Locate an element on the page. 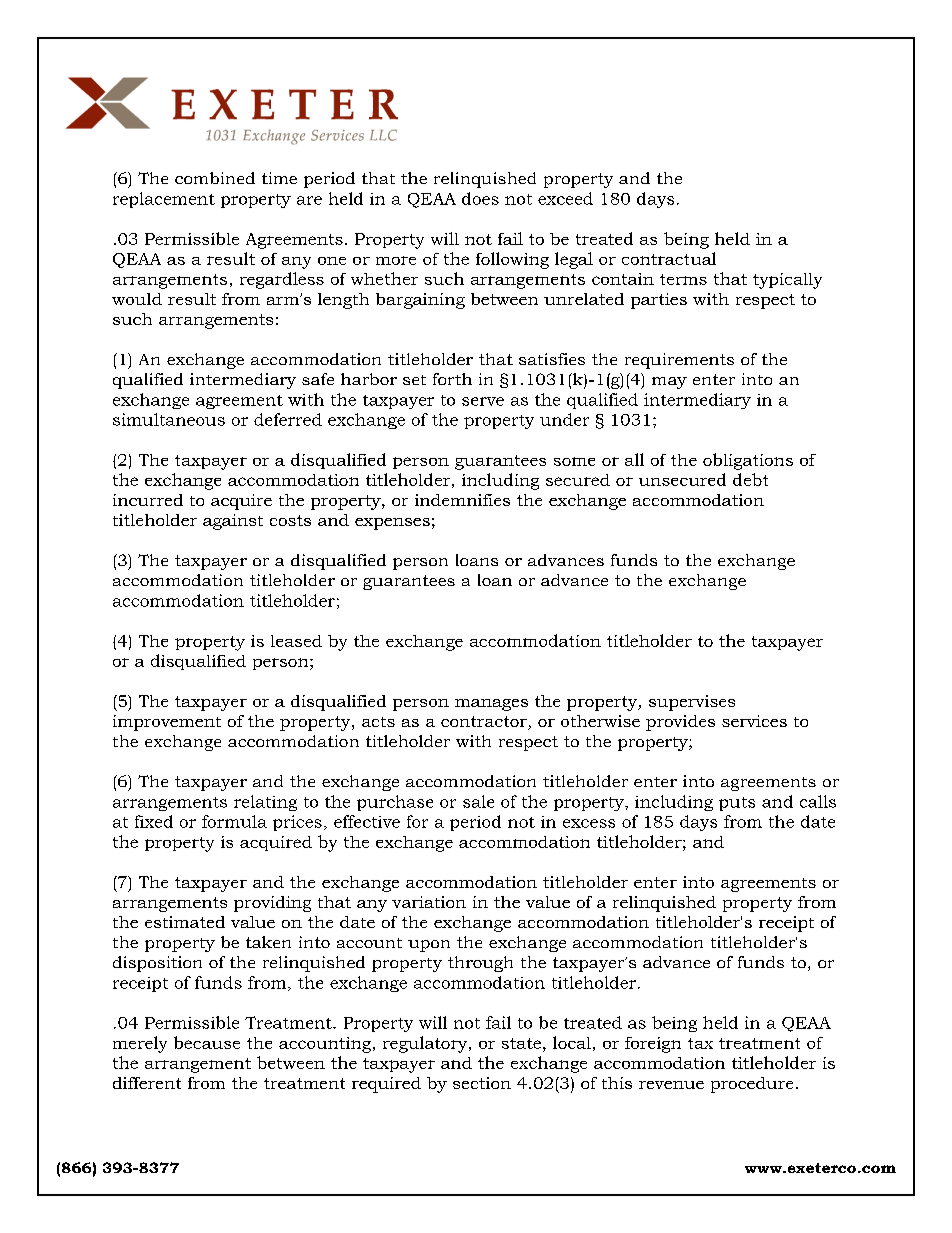  contractual is located at coordinates (669, 258).
